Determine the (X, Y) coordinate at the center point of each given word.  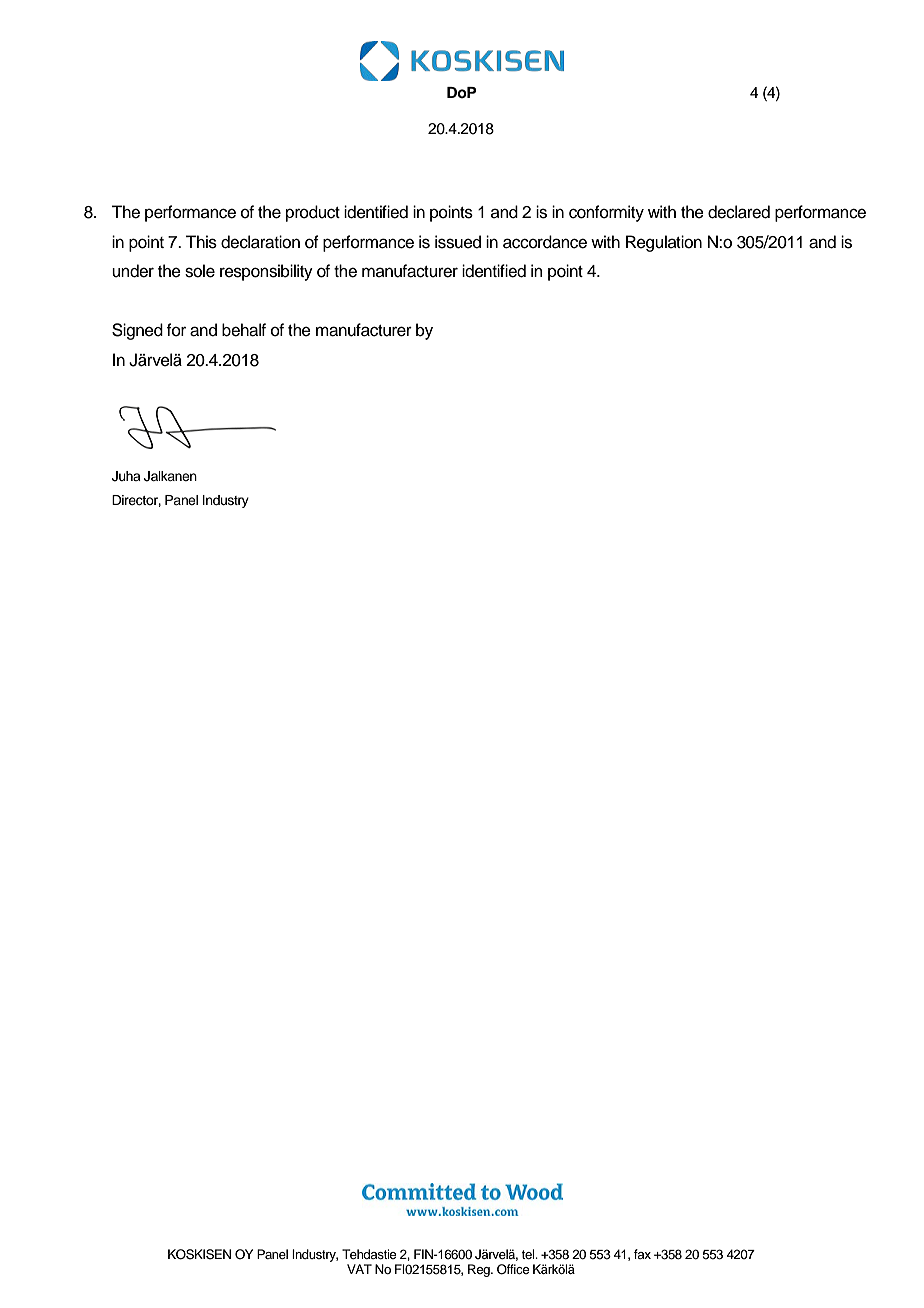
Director (136, 501)
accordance (545, 242)
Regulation (664, 243)
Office (513, 1269)
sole (200, 271)
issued (458, 242)
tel (529, 1254)
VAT (359, 1269)
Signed (137, 331)
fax (642, 1254)
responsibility (266, 272)
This (201, 242)
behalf (244, 330)
